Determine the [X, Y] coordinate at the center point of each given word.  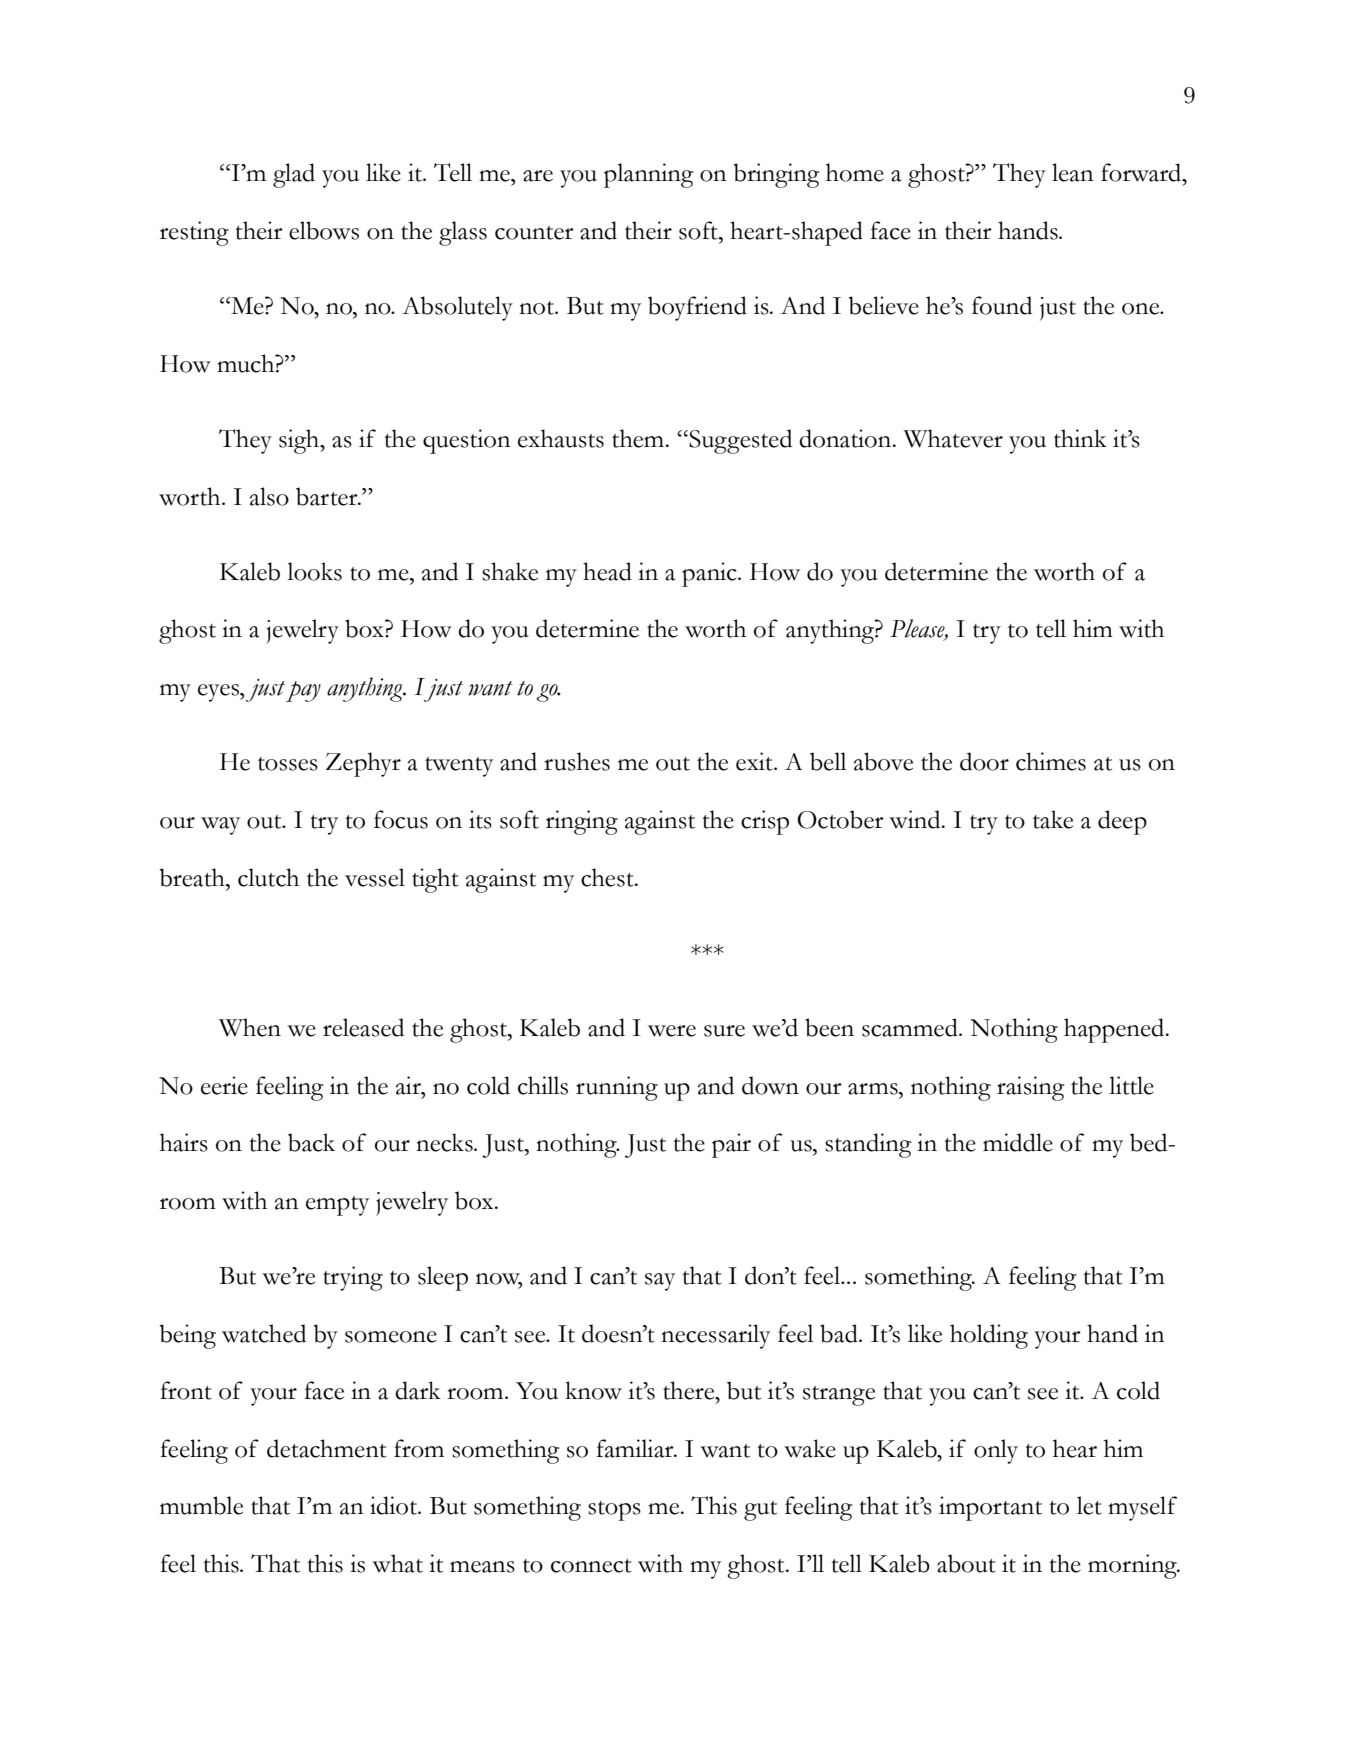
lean [1072, 172]
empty [337, 1206]
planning [649, 175]
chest [608, 877]
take [1053, 819]
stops [614, 1511]
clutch [268, 877]
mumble [201, 1505]
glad [294, 175]
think [1080, 438]
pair [731, 1145]
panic [710, 574]
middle [1018, 1142]
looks [314, 571]
